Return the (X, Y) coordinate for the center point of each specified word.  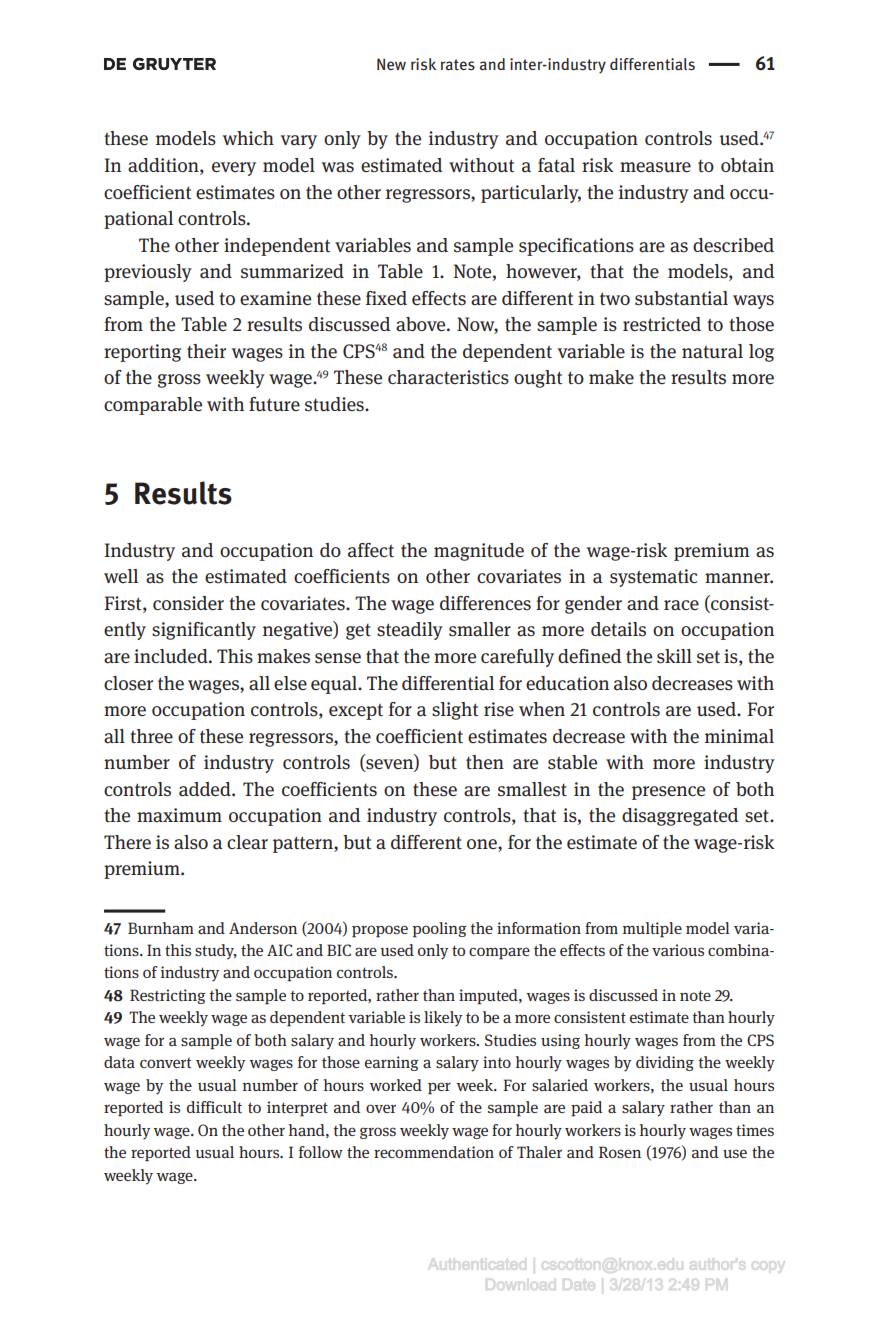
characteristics (448, 377)
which (248, 138)
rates (458, 65)
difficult (214, 1107)
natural (712, 351)
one (483, 844)
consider (188, 603)
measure (655, 167)
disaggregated (680, 817)
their (206, 351)
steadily (410, 631)
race (681, 605)
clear (247, 842)
